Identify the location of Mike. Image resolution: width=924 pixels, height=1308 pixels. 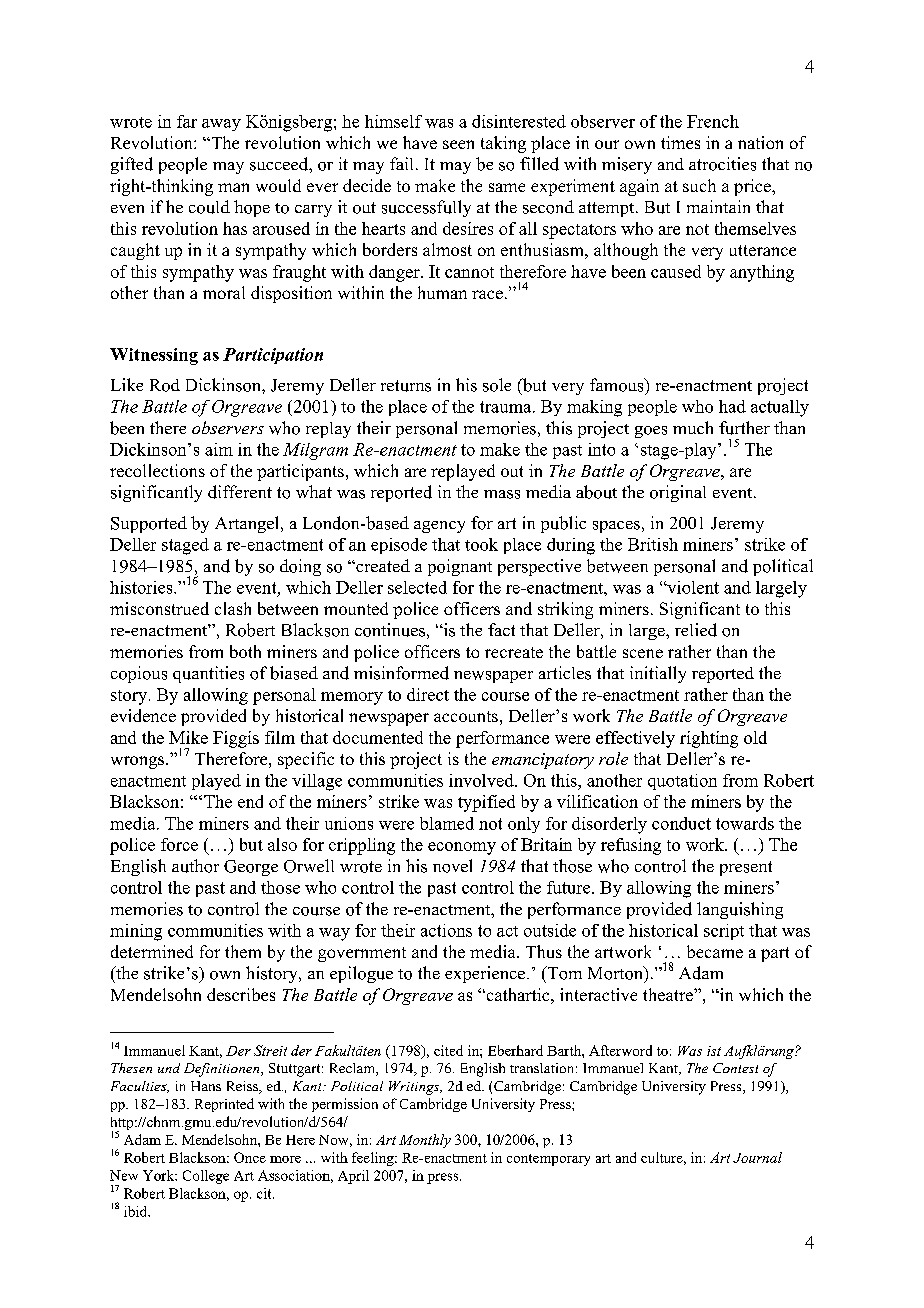
(188, 737).
